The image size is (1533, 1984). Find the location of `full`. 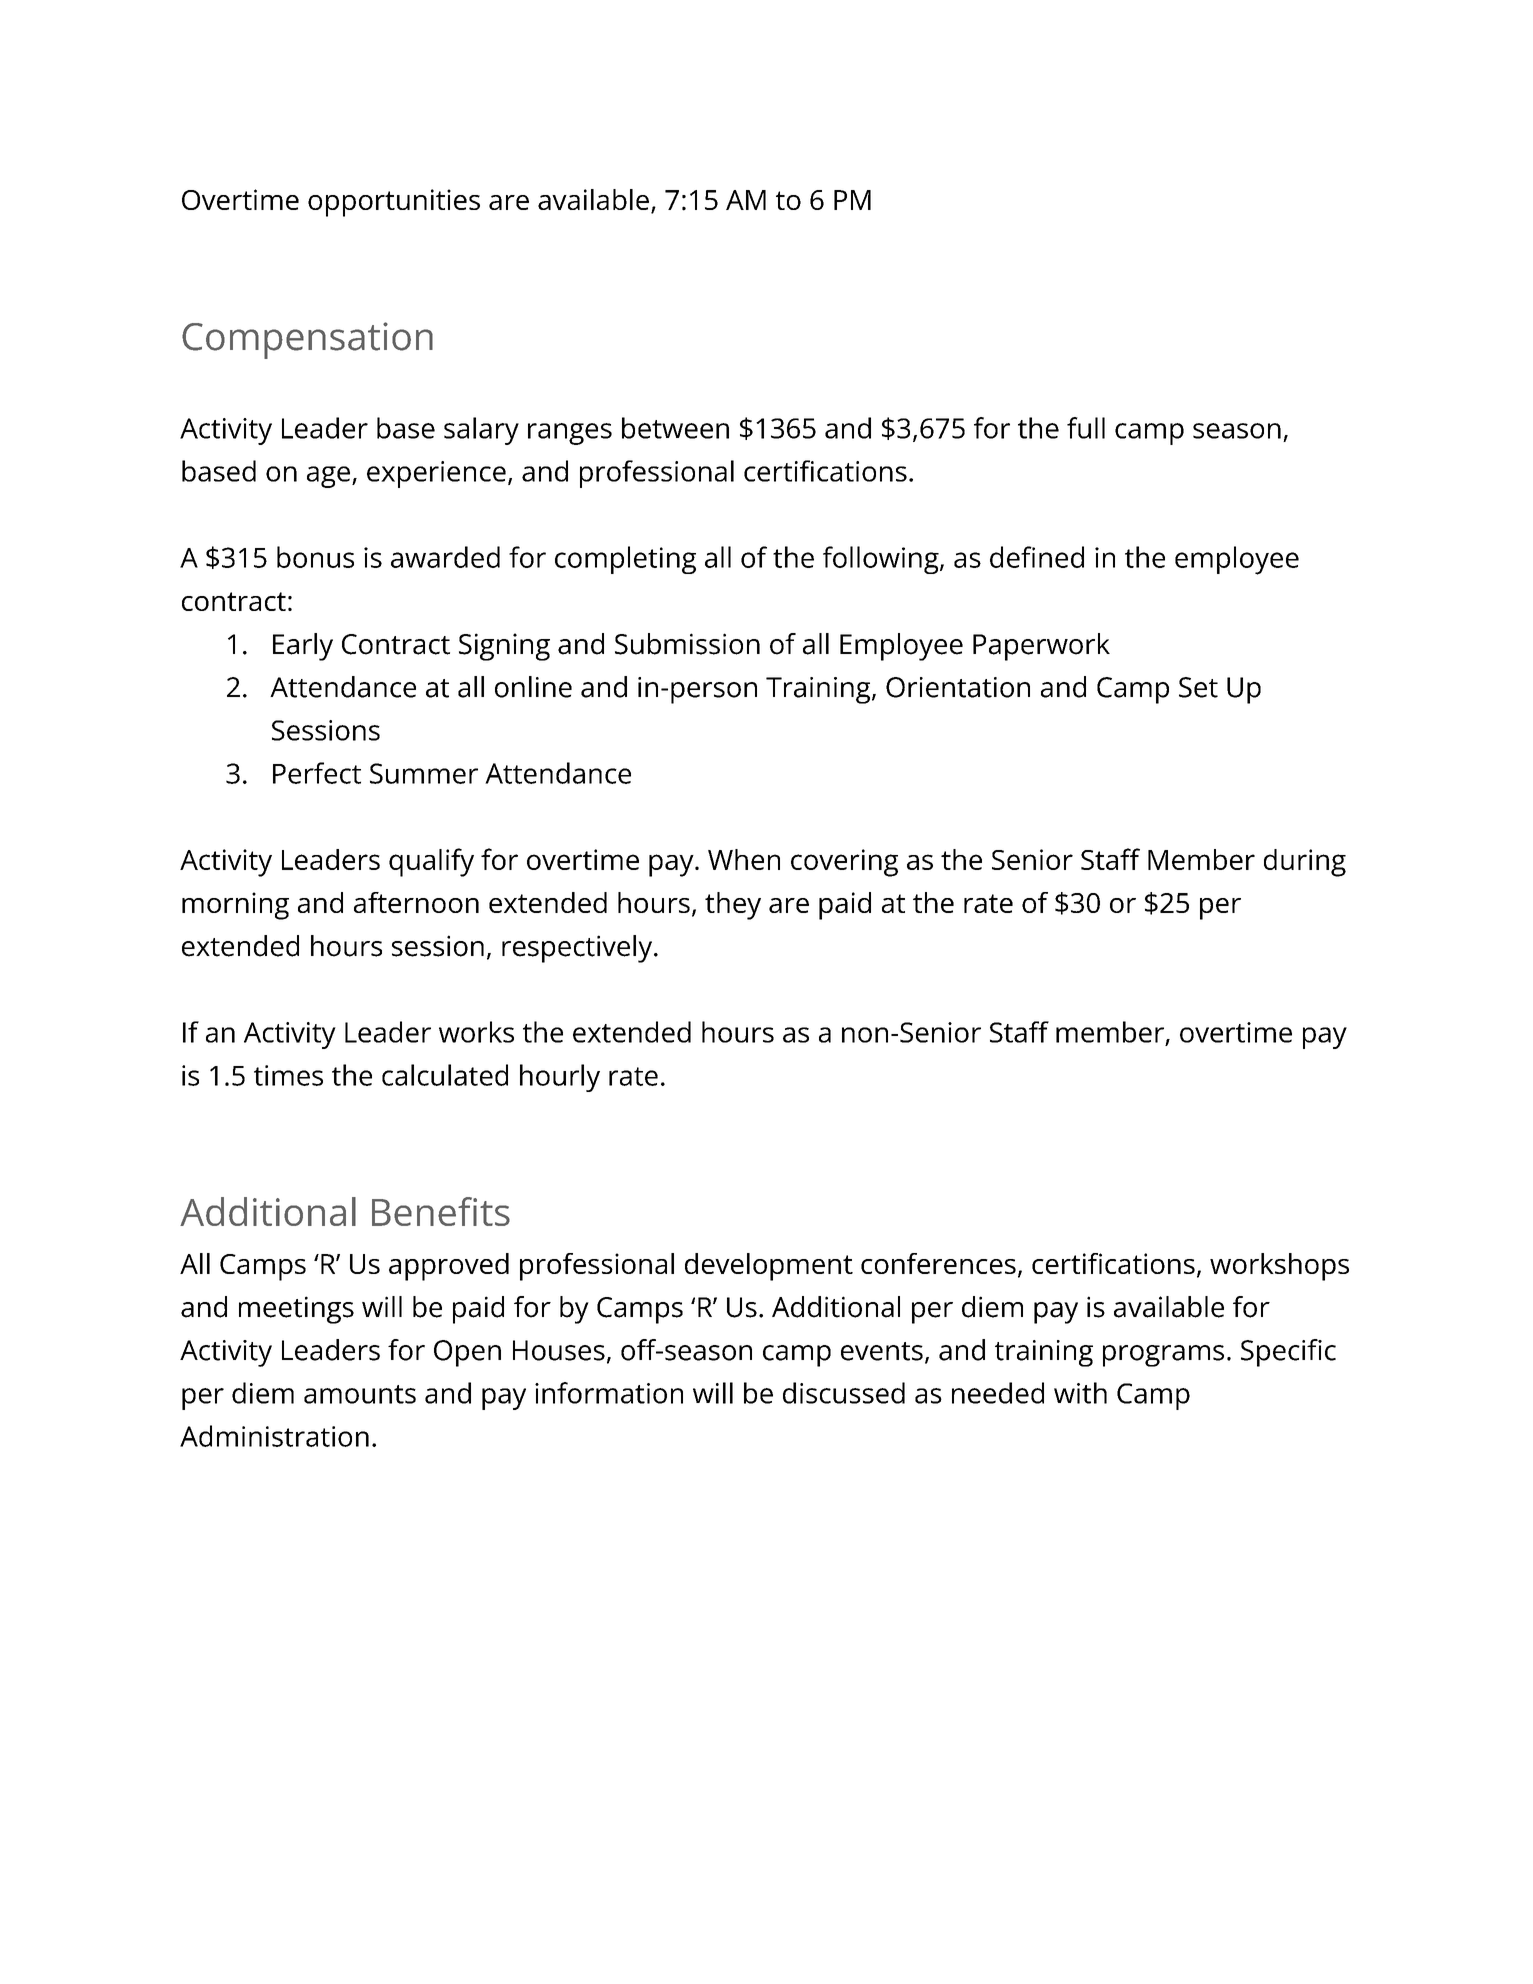

full is located at coordinates (1086, 428).
